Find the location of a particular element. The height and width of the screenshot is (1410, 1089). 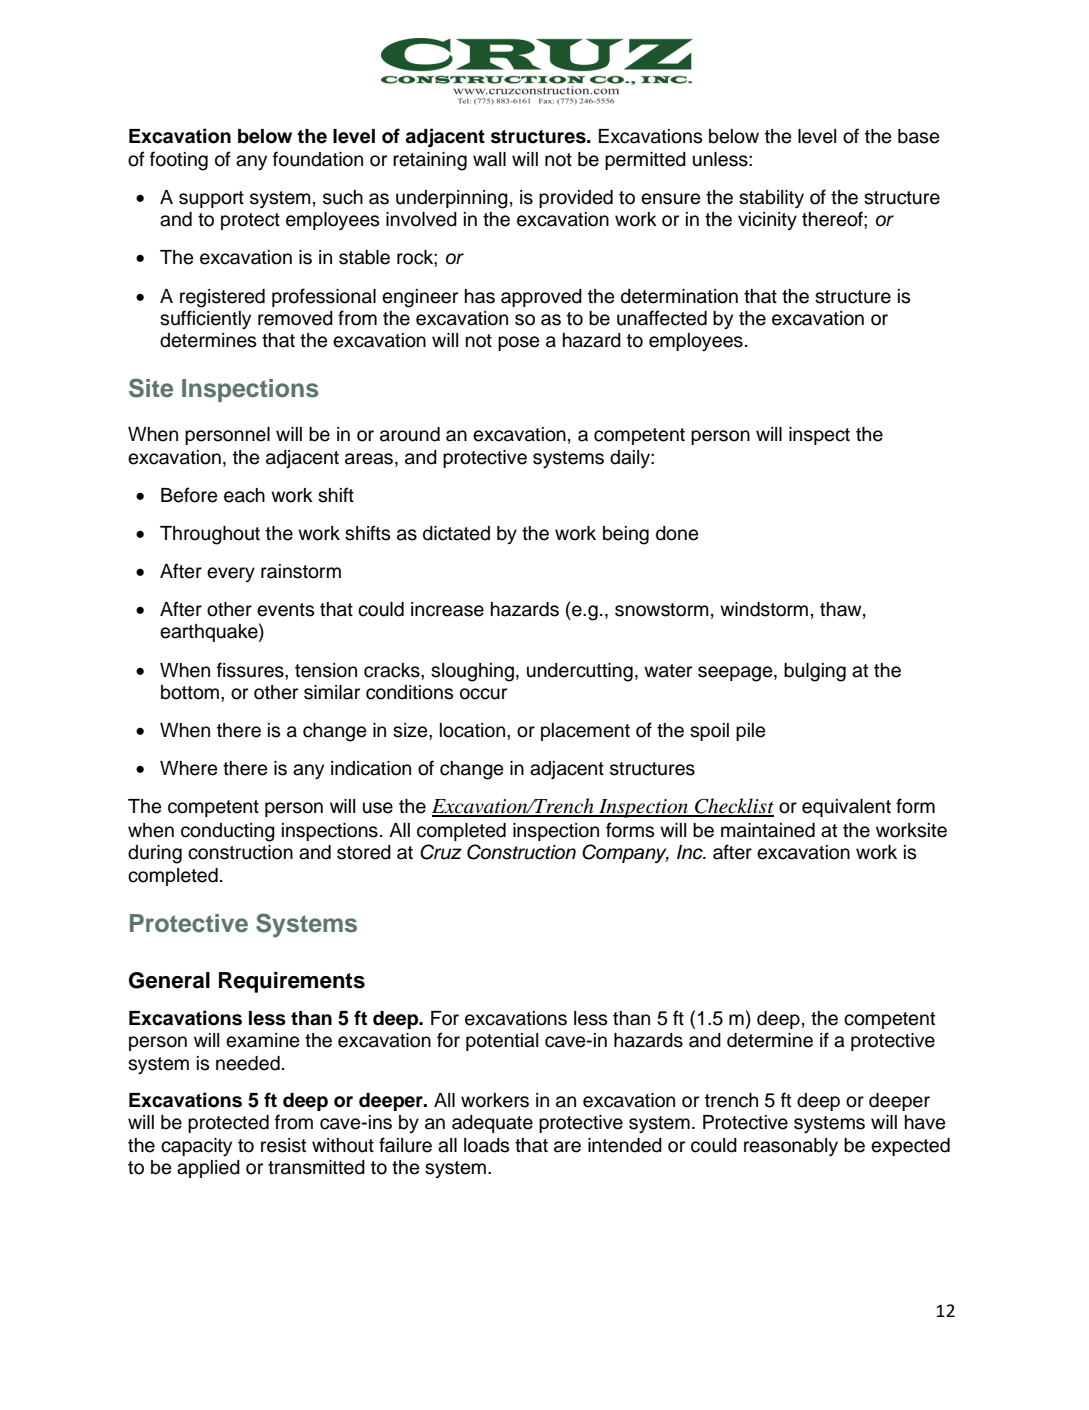

conducting is located at coordinates (228, 832).
